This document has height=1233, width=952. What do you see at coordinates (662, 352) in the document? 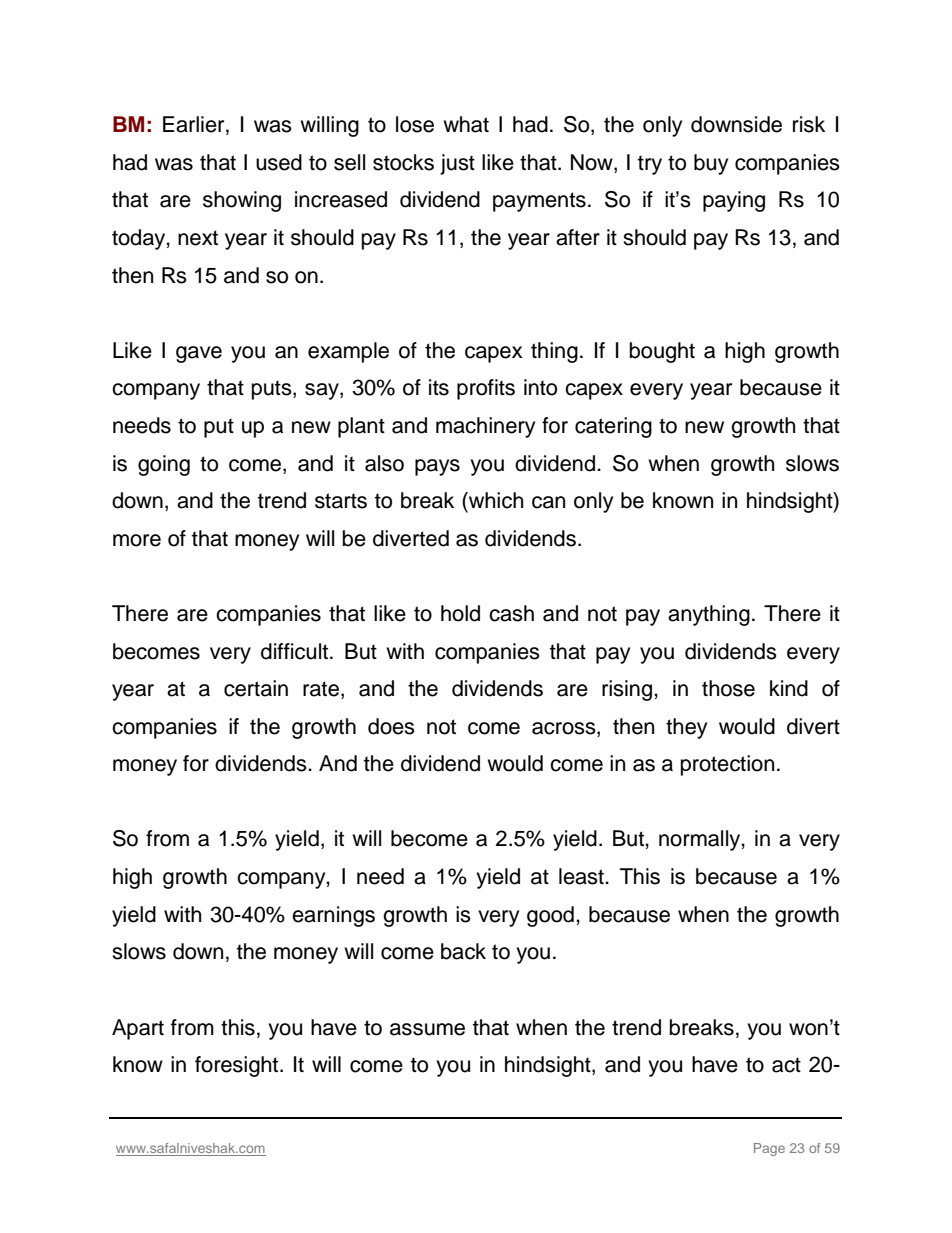
I see `bought` at bounding box center [662, 352].
